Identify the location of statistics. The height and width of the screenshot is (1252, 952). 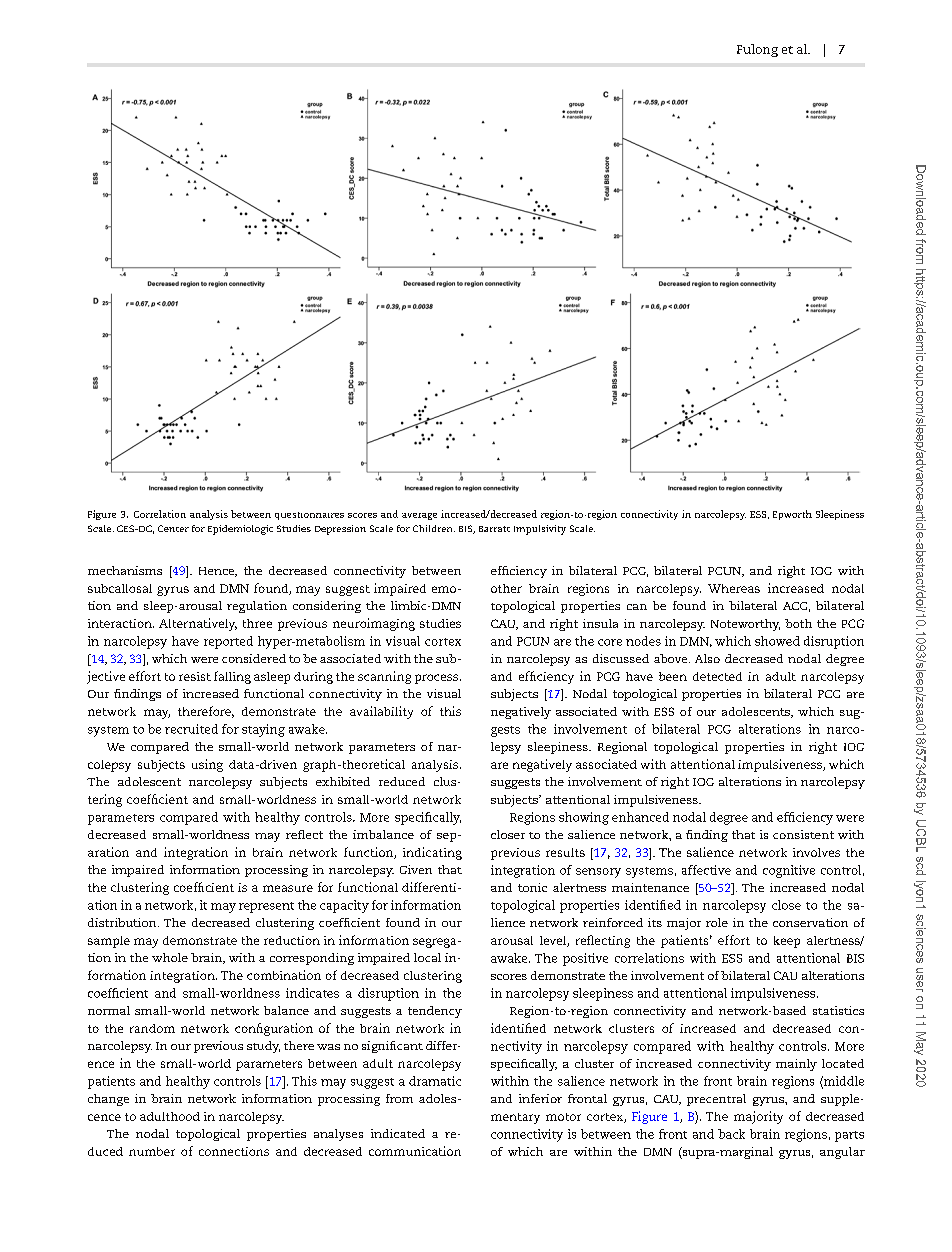
(838, 1010).
